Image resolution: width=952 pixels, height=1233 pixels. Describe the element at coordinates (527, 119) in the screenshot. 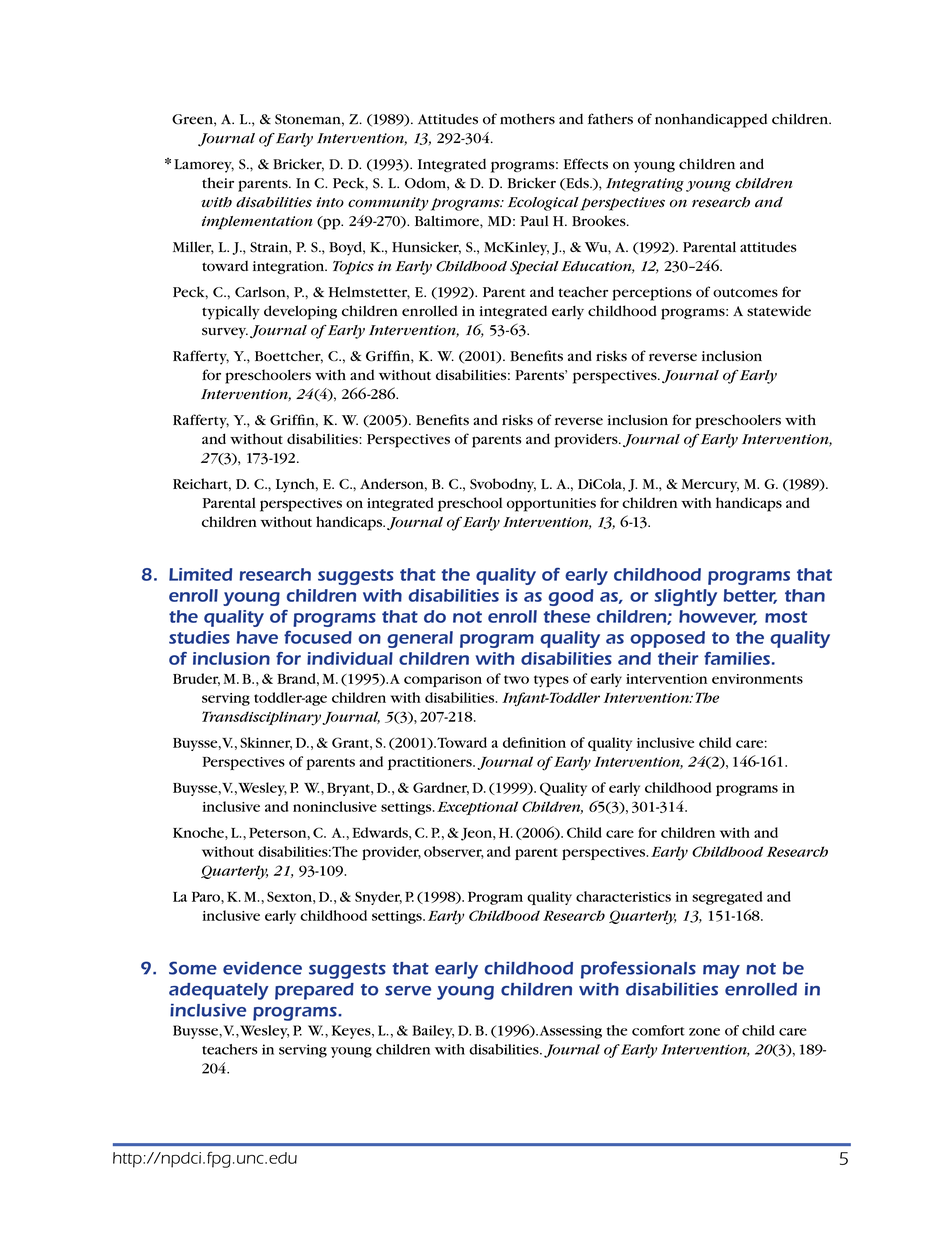

I see `mothers` at that location.
